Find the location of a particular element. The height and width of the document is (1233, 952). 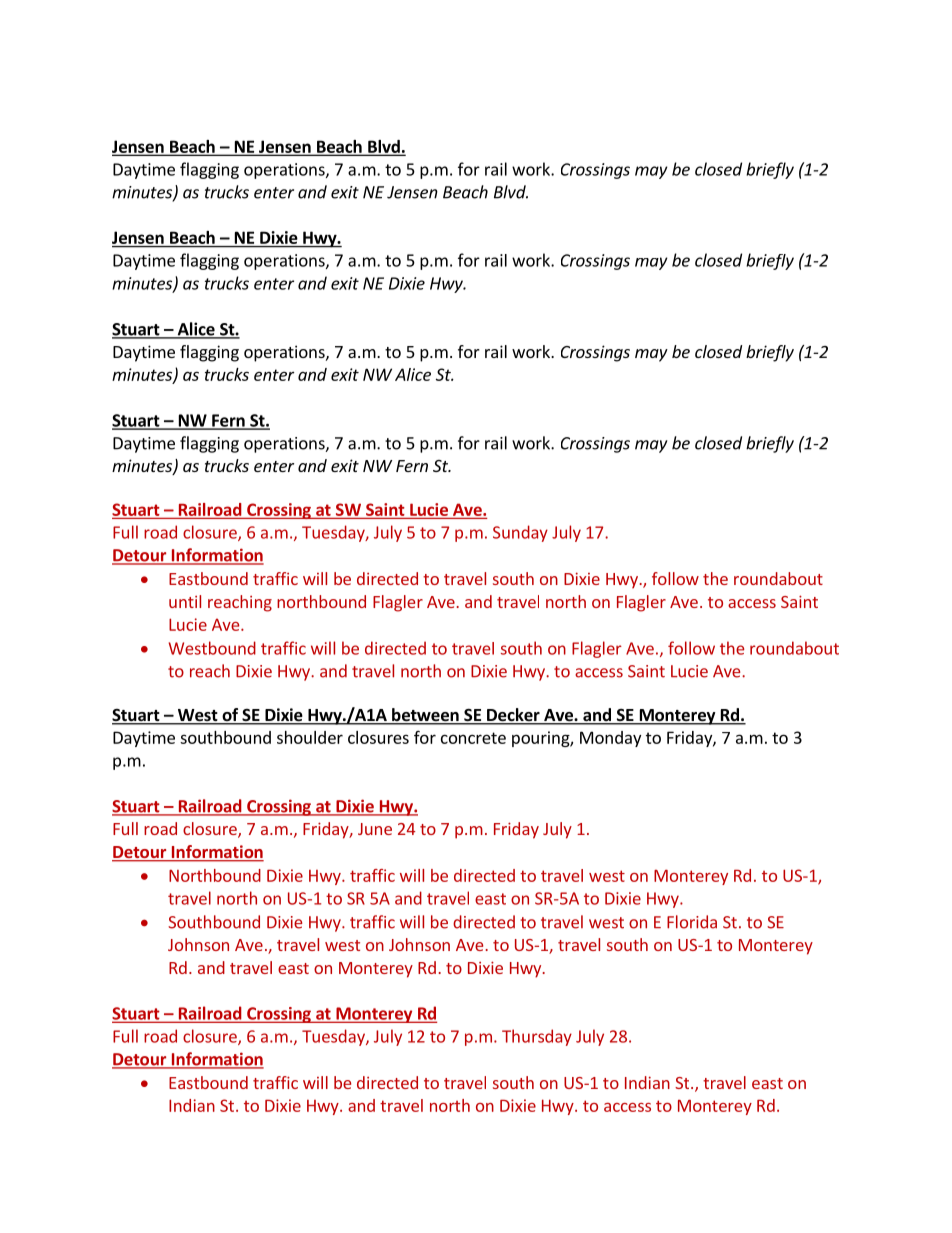

June is located at coordinates (375, 829).
